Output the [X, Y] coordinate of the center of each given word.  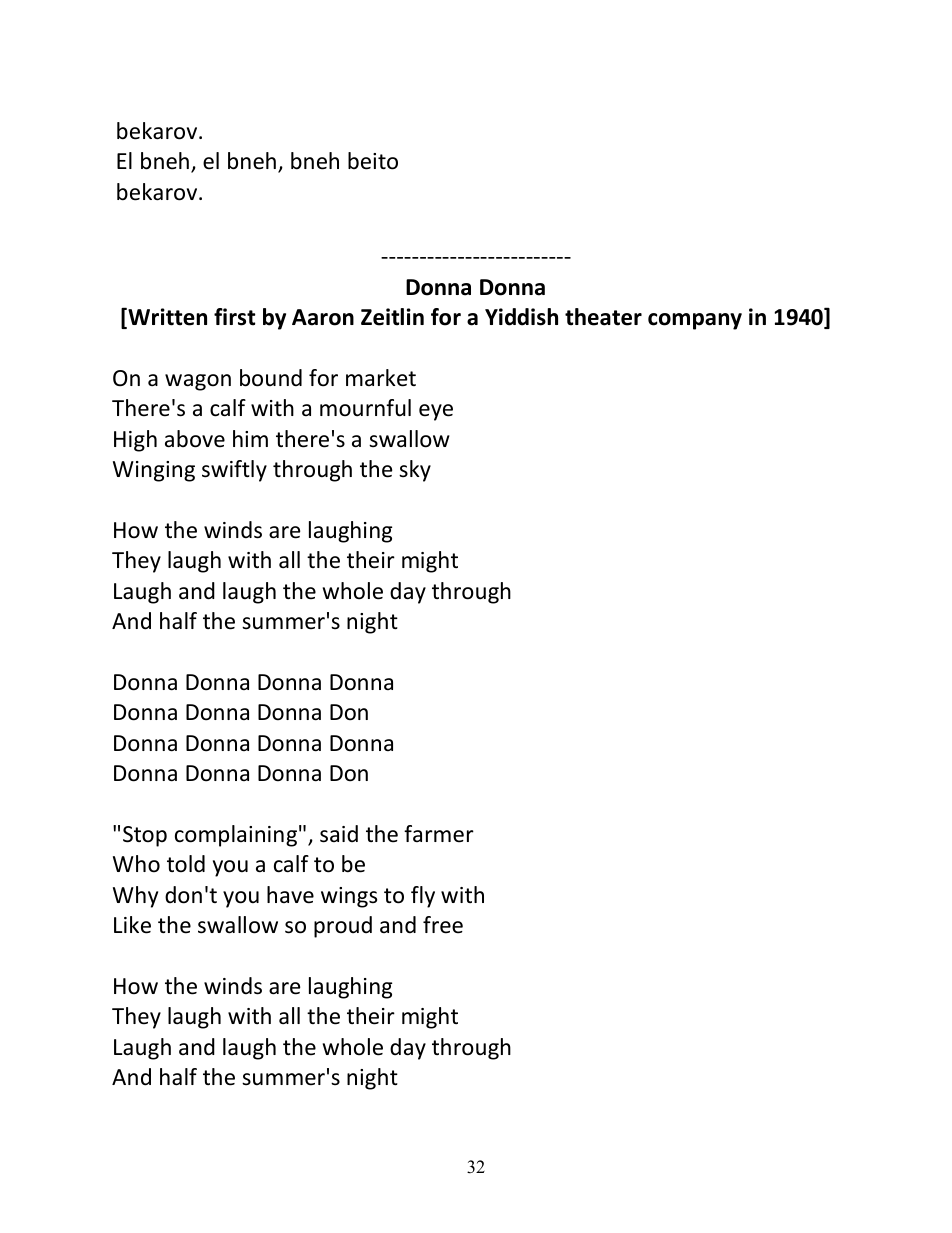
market [381, 378]
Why [135, 897]
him [250, 438]
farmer [439, 834]
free [443, 925]
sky [415, 471]
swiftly [234, 471]
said [339, 834]
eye [436, 412]
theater [603, 317]
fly [423, 897]
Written [166, 318]
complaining [236, 836]
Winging [154, 471]
